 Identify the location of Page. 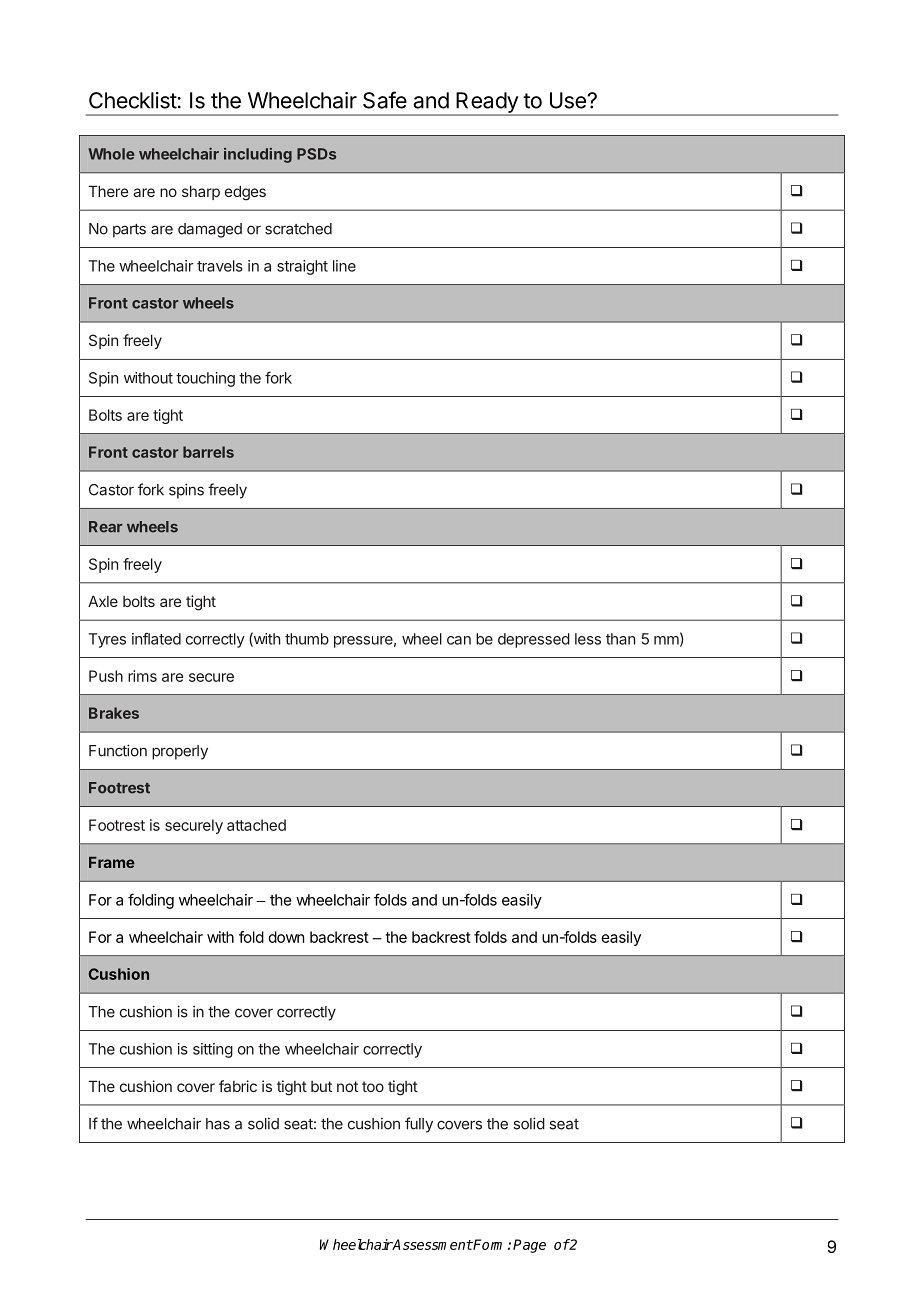
(529, 1246).
